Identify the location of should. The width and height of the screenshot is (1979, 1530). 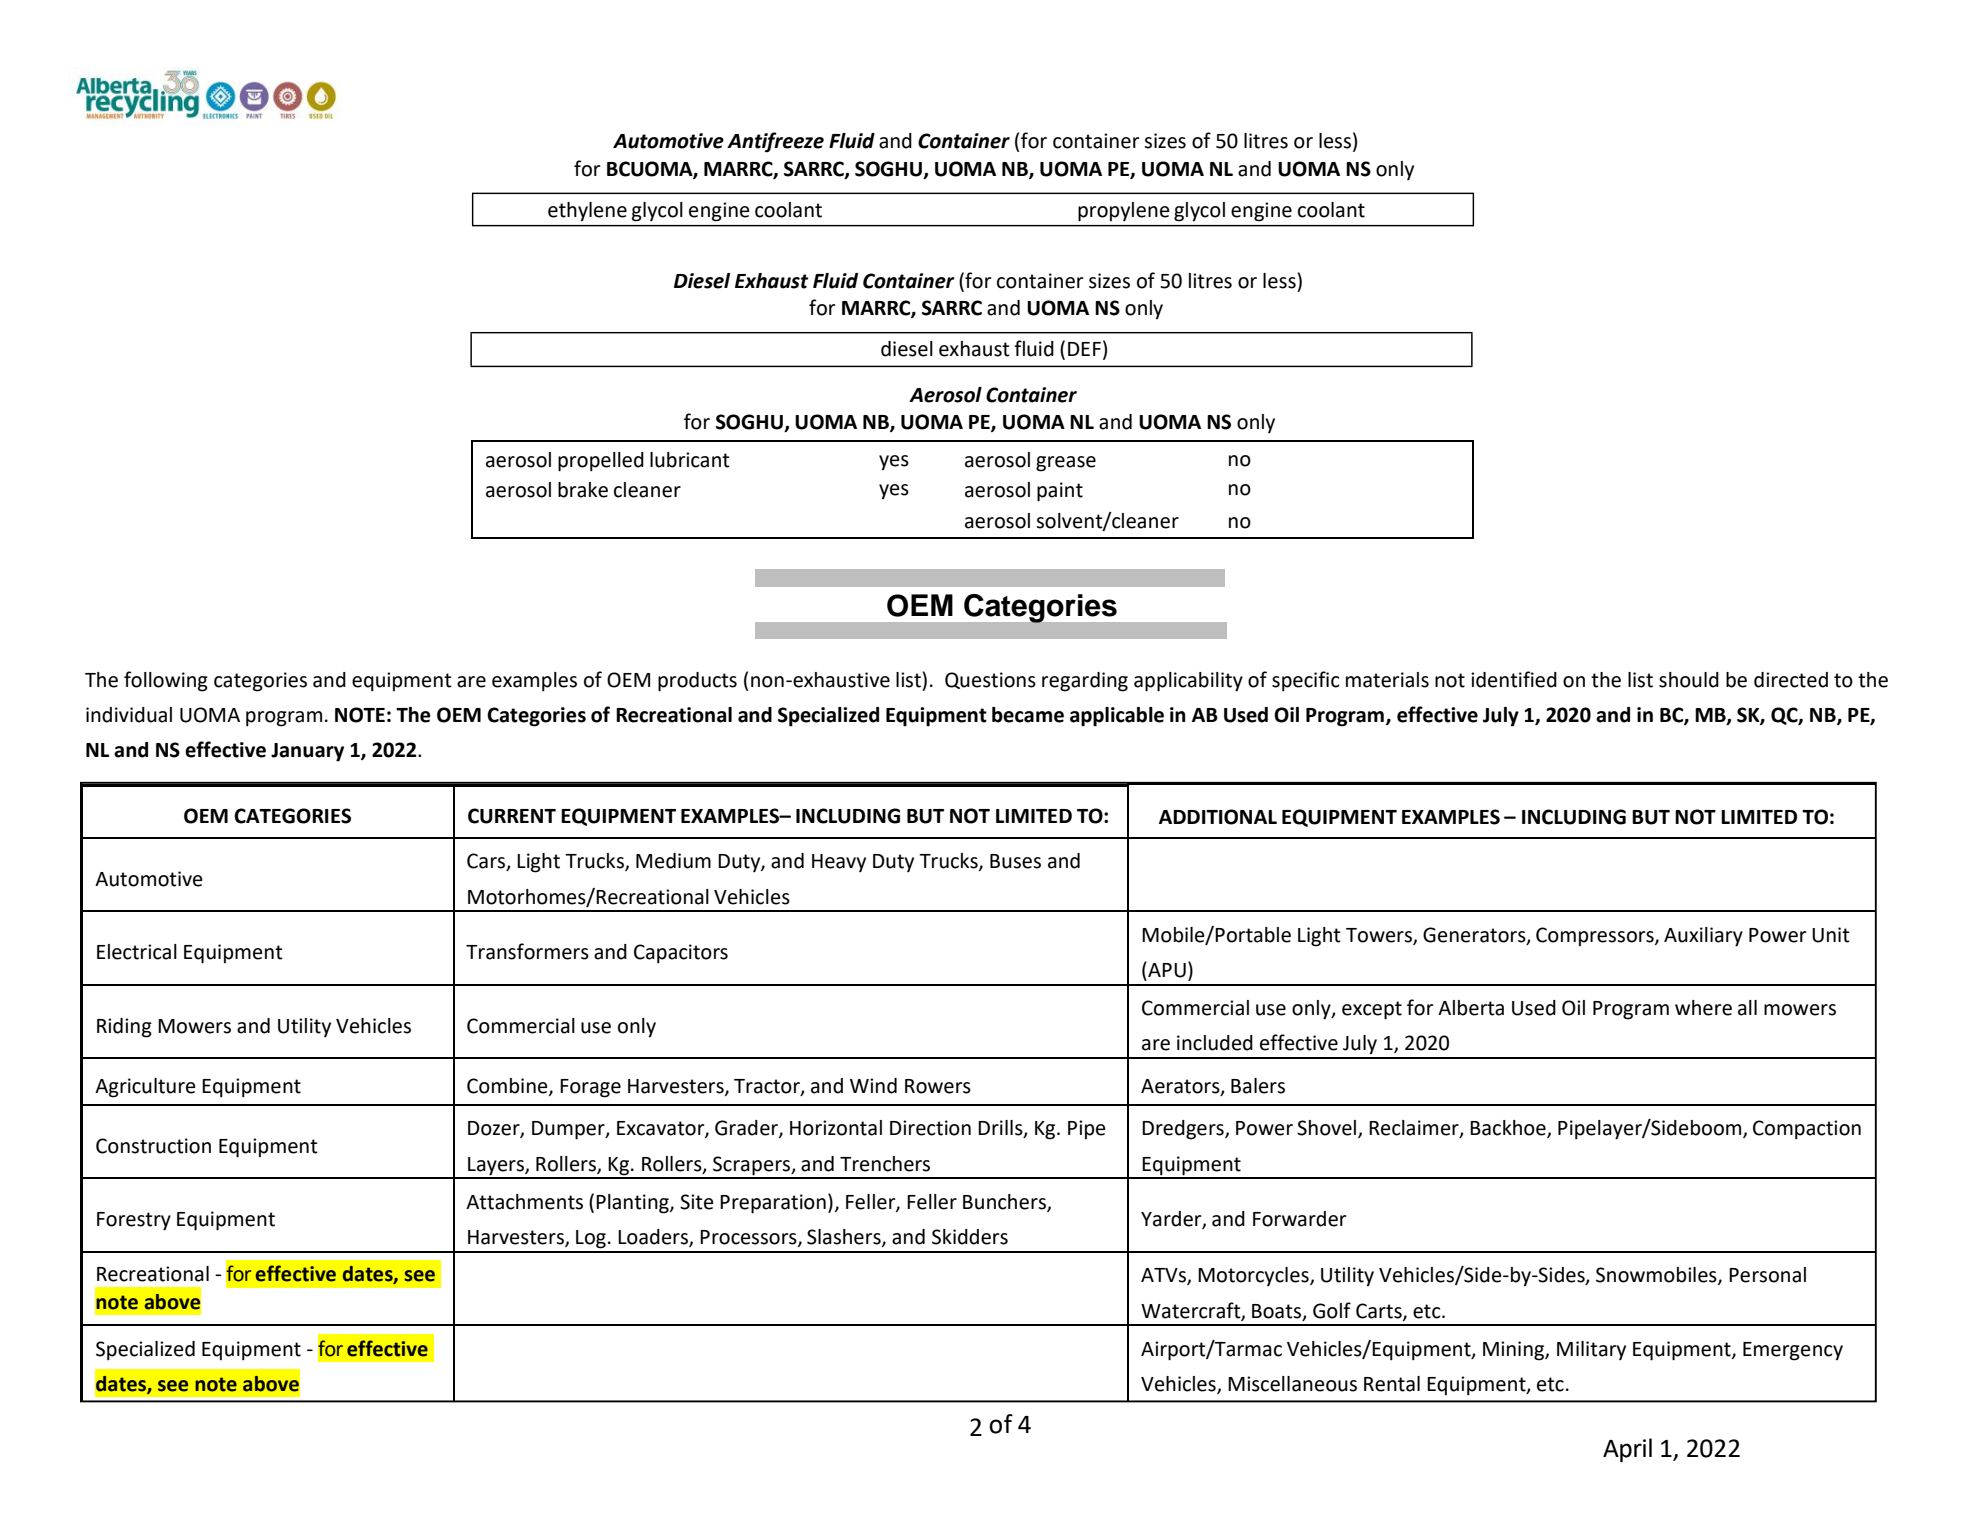
(1689, 680).
